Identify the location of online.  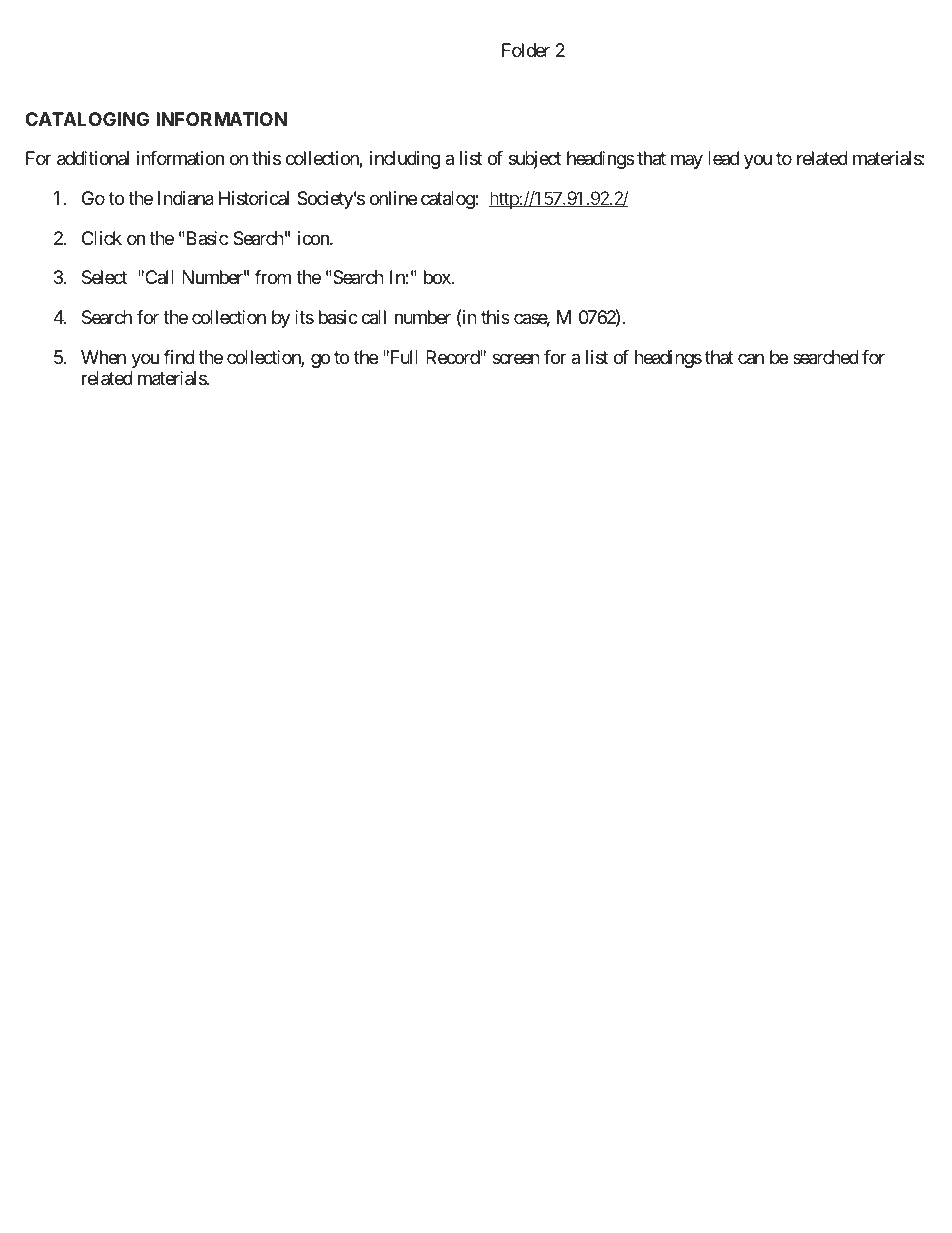
(393, 198).
